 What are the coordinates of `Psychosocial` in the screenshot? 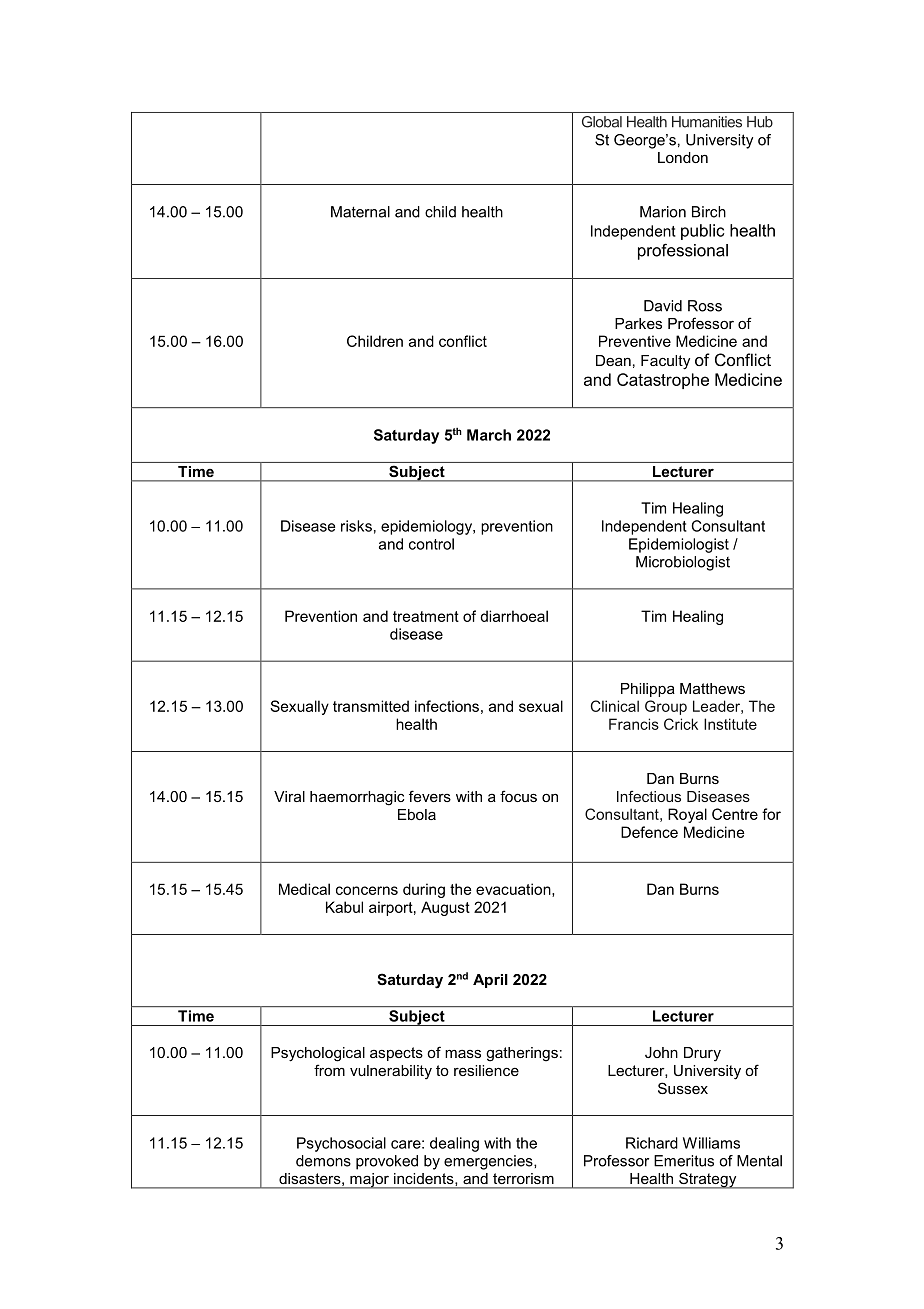 It's located at (341, 1144).
